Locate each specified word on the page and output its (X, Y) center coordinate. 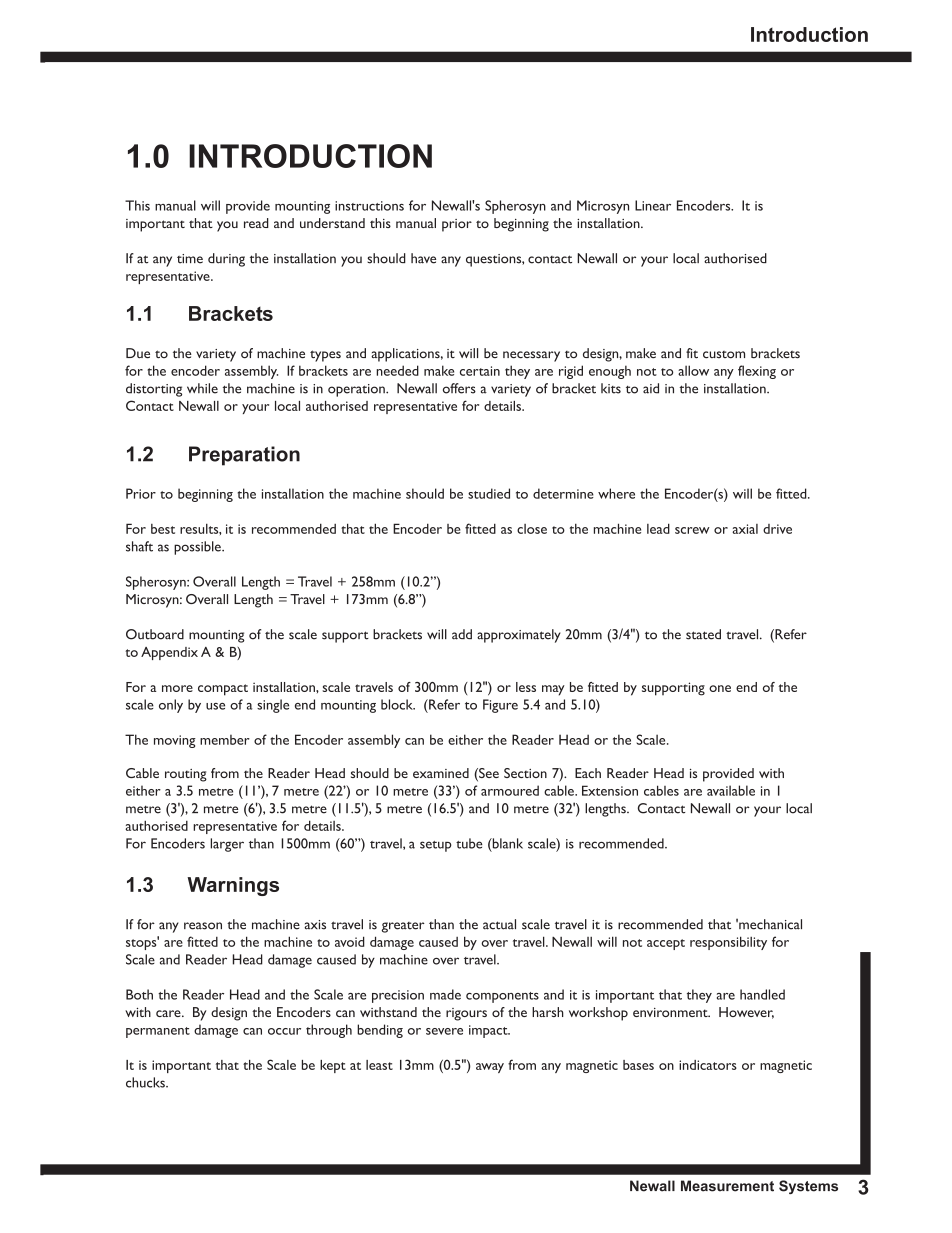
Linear (653, 205)
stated (703, 634)
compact (223, 690)
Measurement (727, 1186)
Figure (500, 706)
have (423, 258)
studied (489, 493)
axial (745, 529)
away (490, 1068)
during (226, 260)
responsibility (728, 943)
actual (499, 924)
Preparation (244, 456)
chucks (146, 1082)
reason (203, 926)
